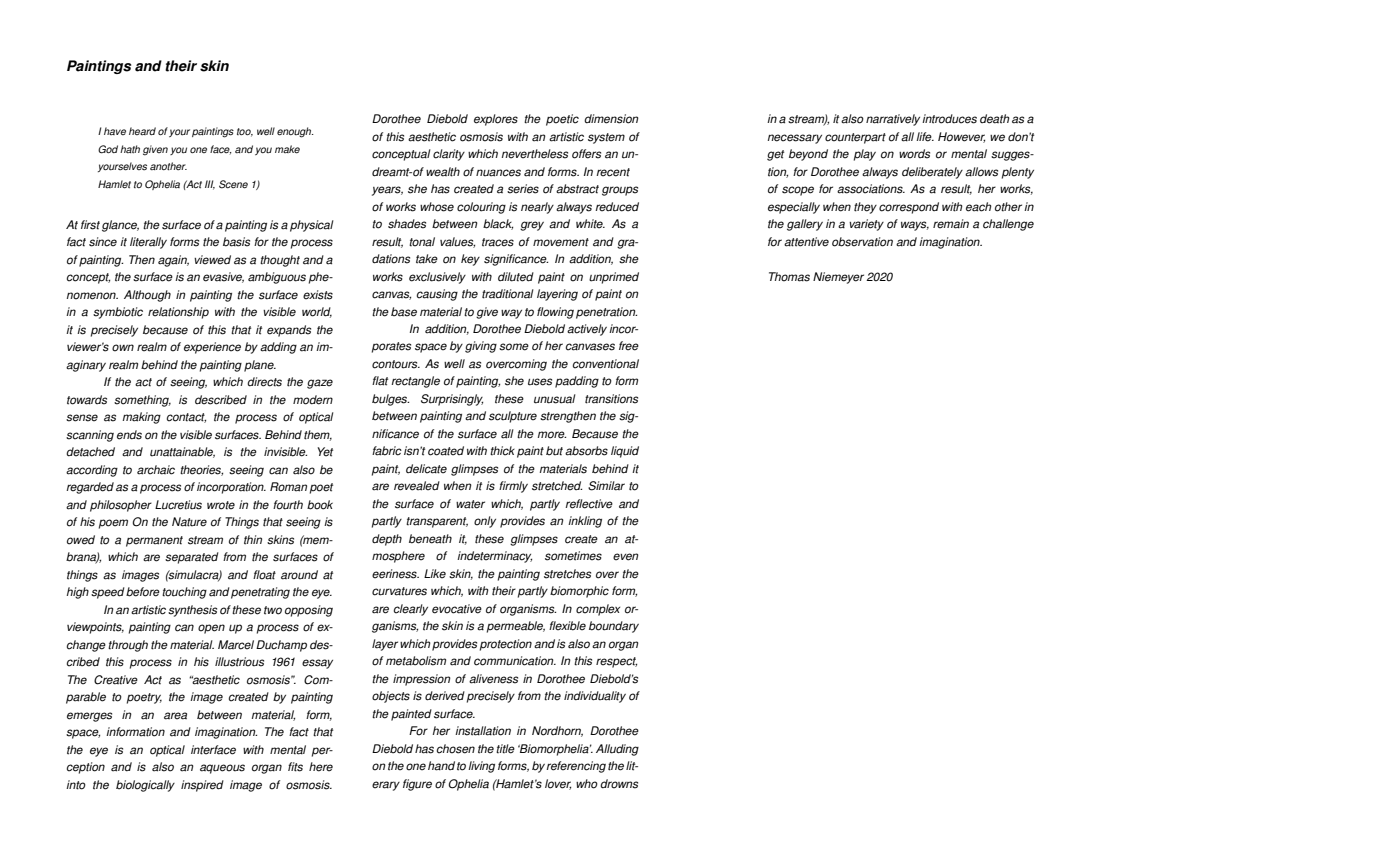  Describe the element at coordinates (182, 452) in the image. I see `unattainable` at that location.
